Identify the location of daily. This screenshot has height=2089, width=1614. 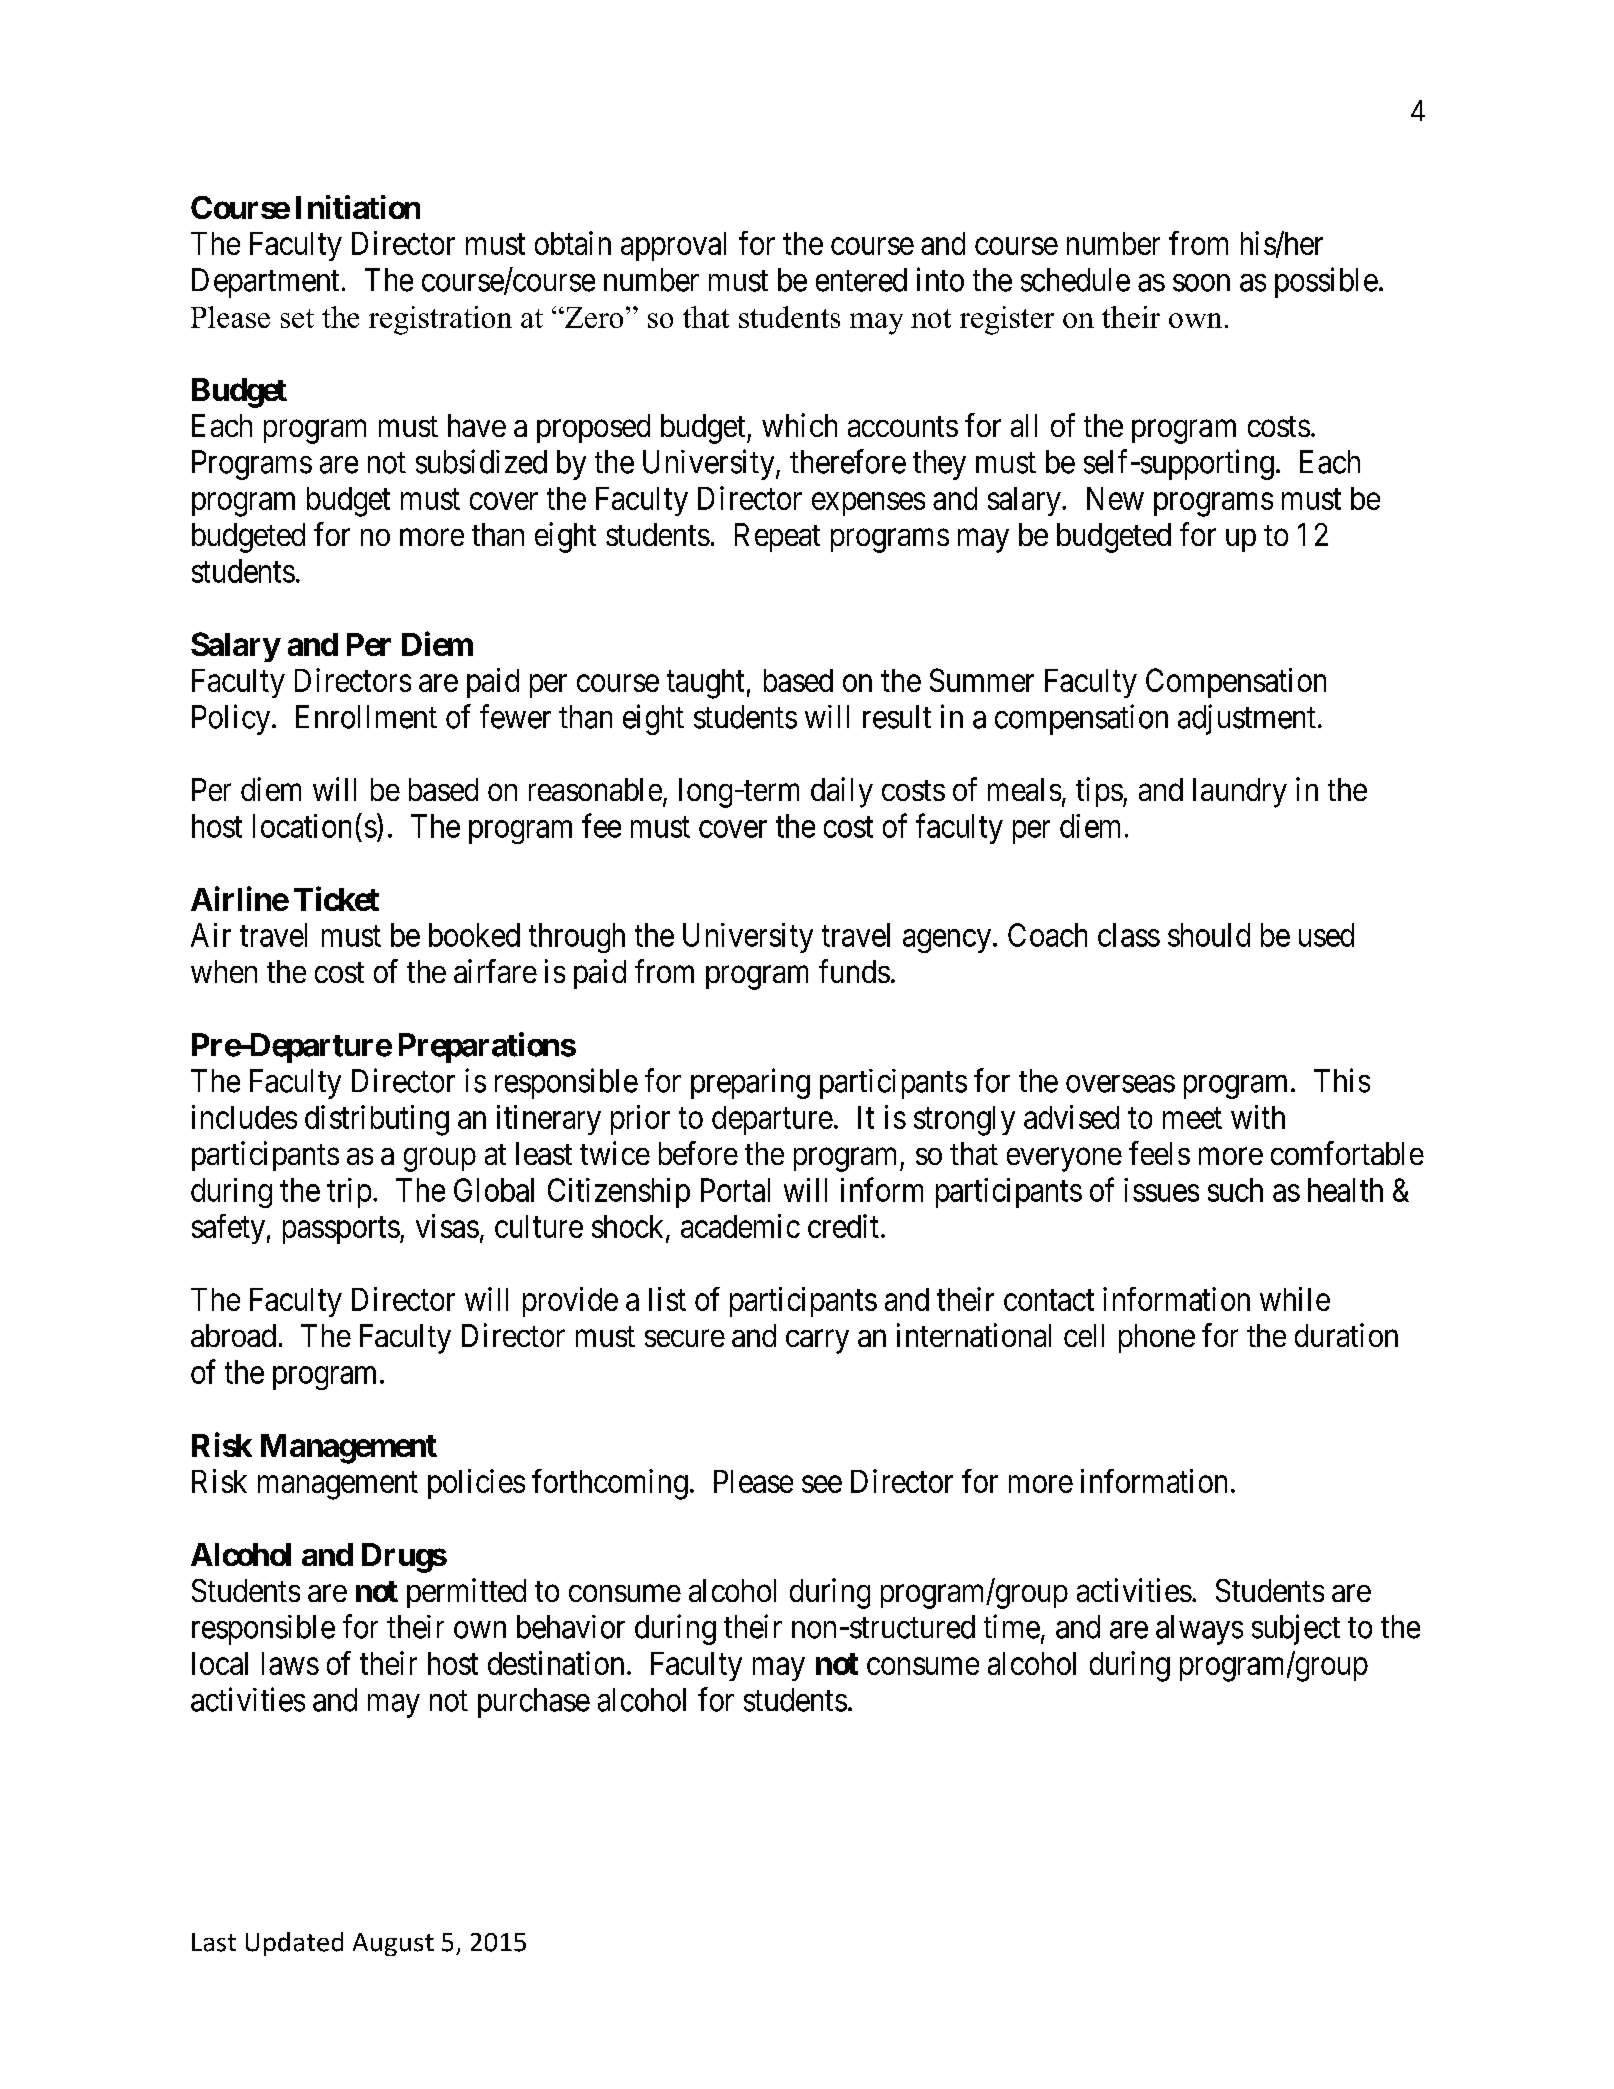
(842, 792).
